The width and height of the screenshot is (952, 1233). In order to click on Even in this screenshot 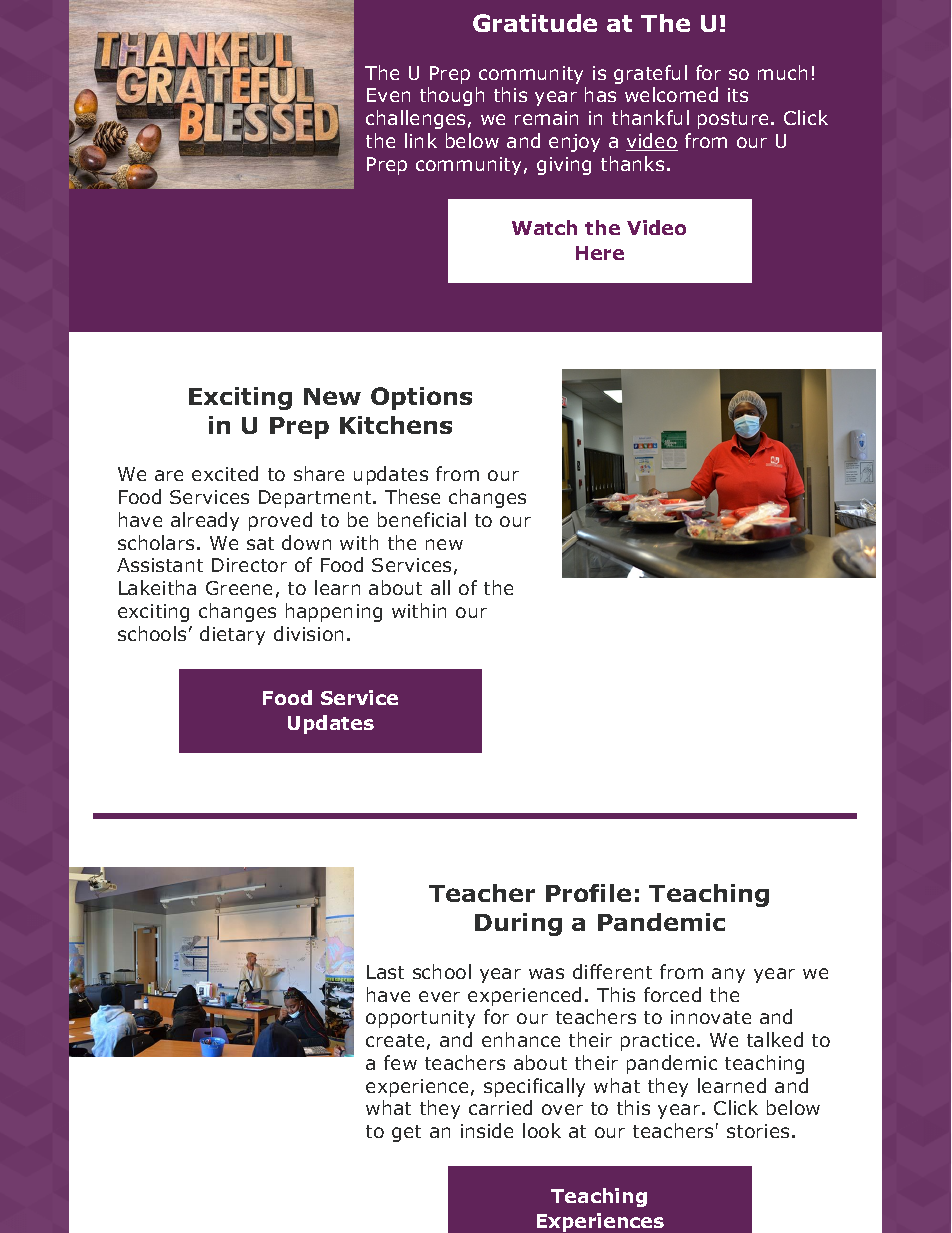, I will do `click(388, 95)`.
